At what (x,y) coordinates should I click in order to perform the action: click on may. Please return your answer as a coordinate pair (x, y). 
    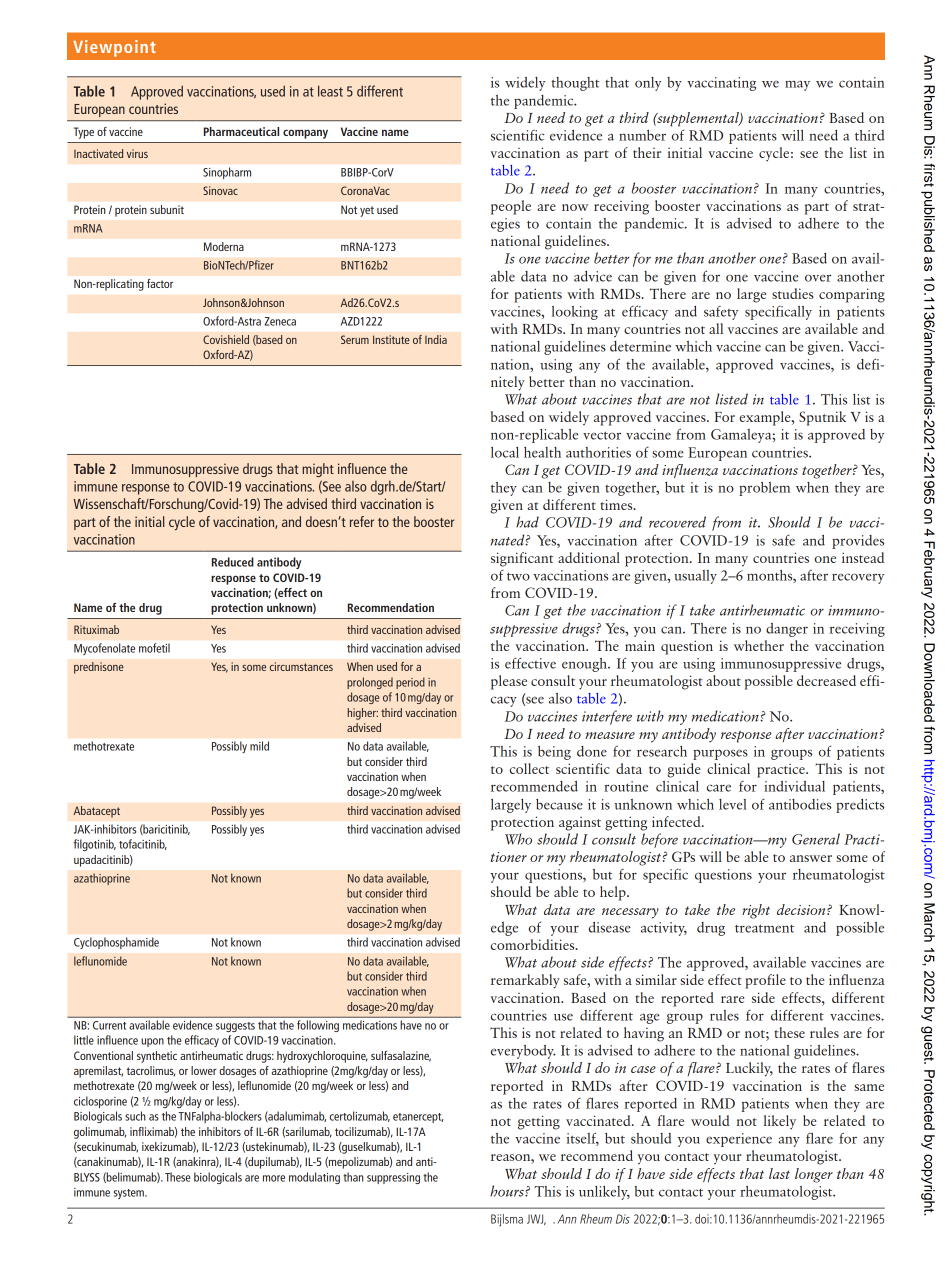
    Looking at the image, I should click on (797, 85).
